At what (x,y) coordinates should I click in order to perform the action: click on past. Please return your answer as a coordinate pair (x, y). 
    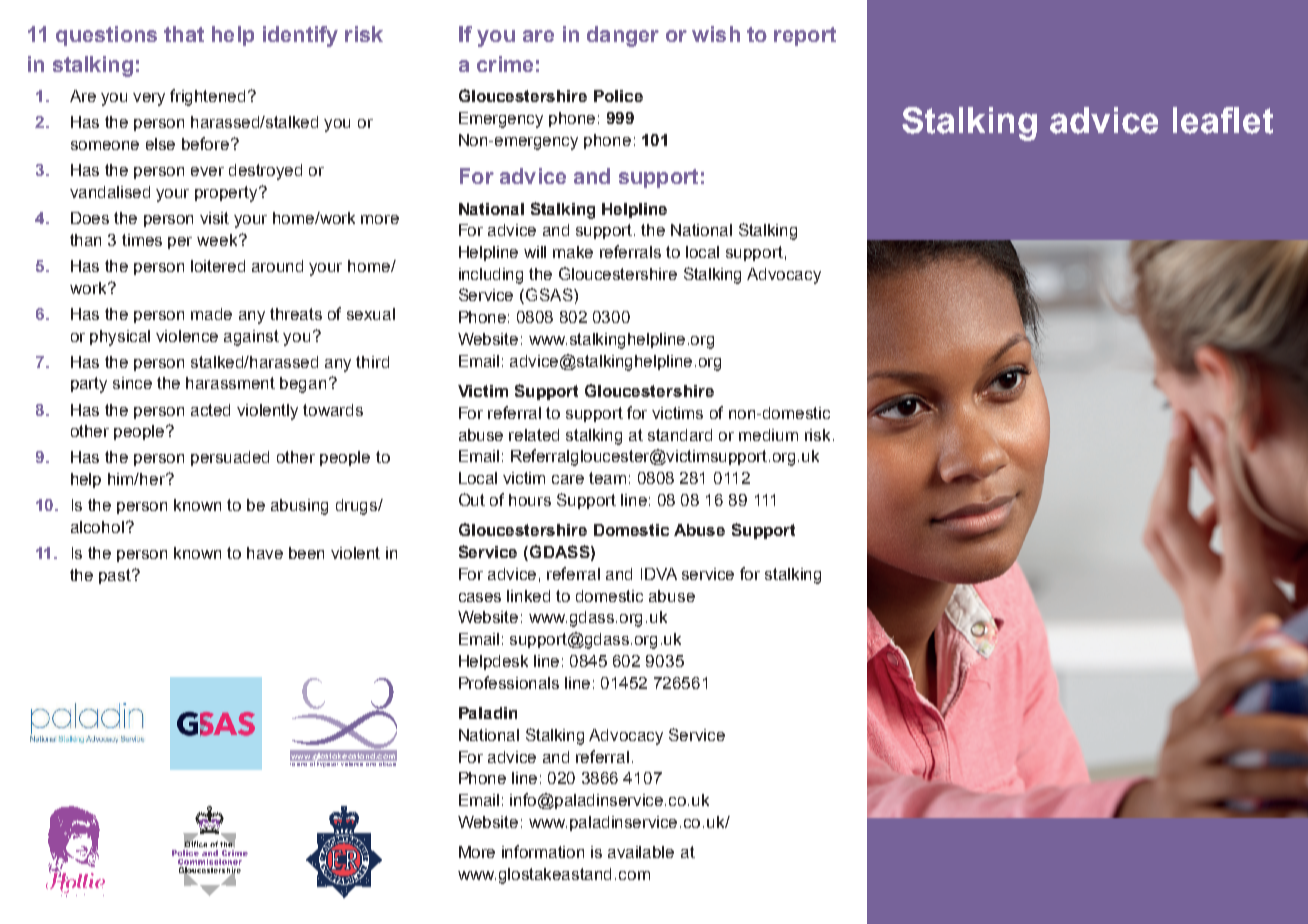
    Looking at the image, I should click on (116, 576).
